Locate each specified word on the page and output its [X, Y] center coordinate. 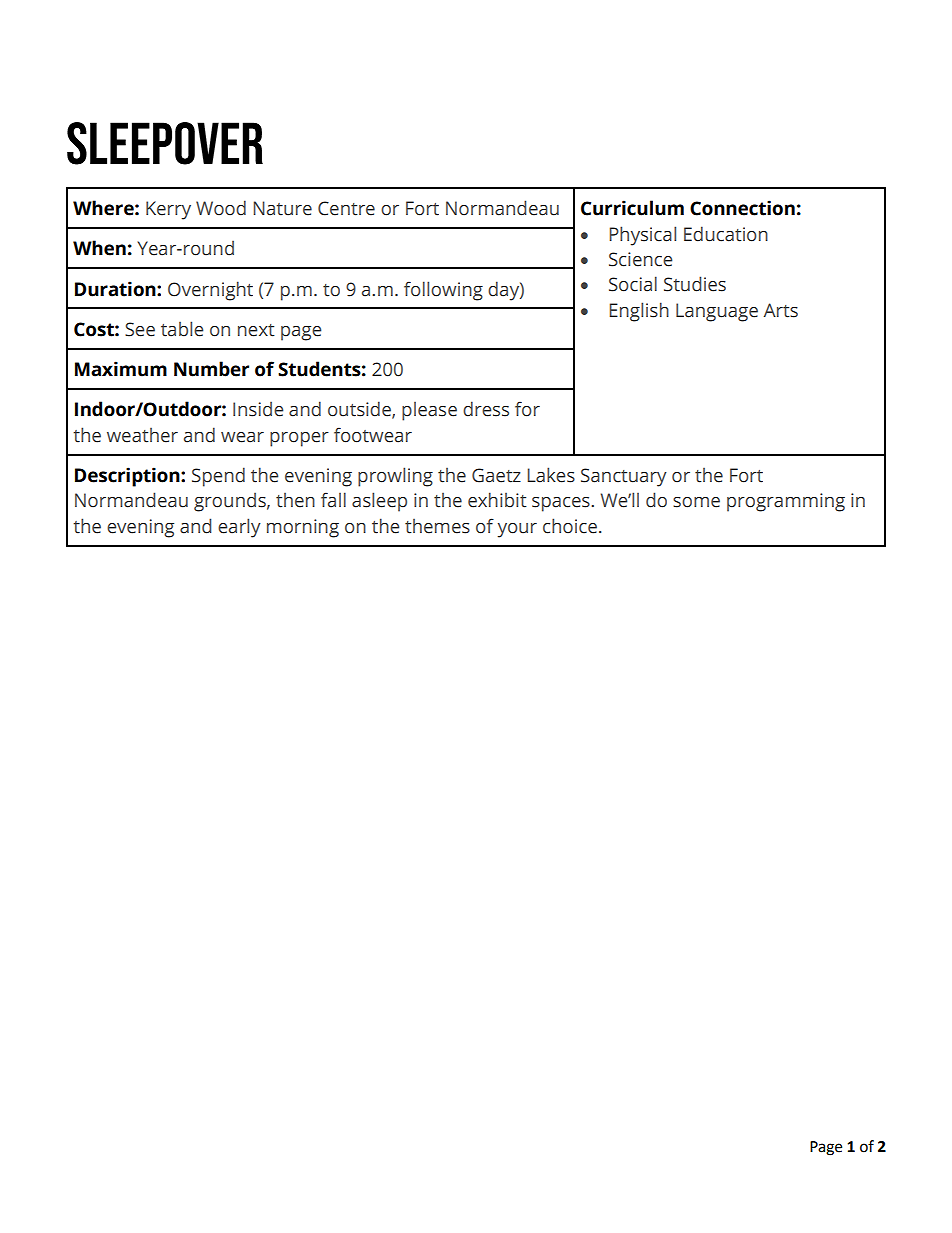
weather [142, 435]
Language [717, 312]
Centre [346, 208]
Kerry [168, 210]
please [429, 411]
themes [437, 526]
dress [486, 409]
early [239, 528]
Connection [742, 208]
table [182, 329]
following [443, 291]
